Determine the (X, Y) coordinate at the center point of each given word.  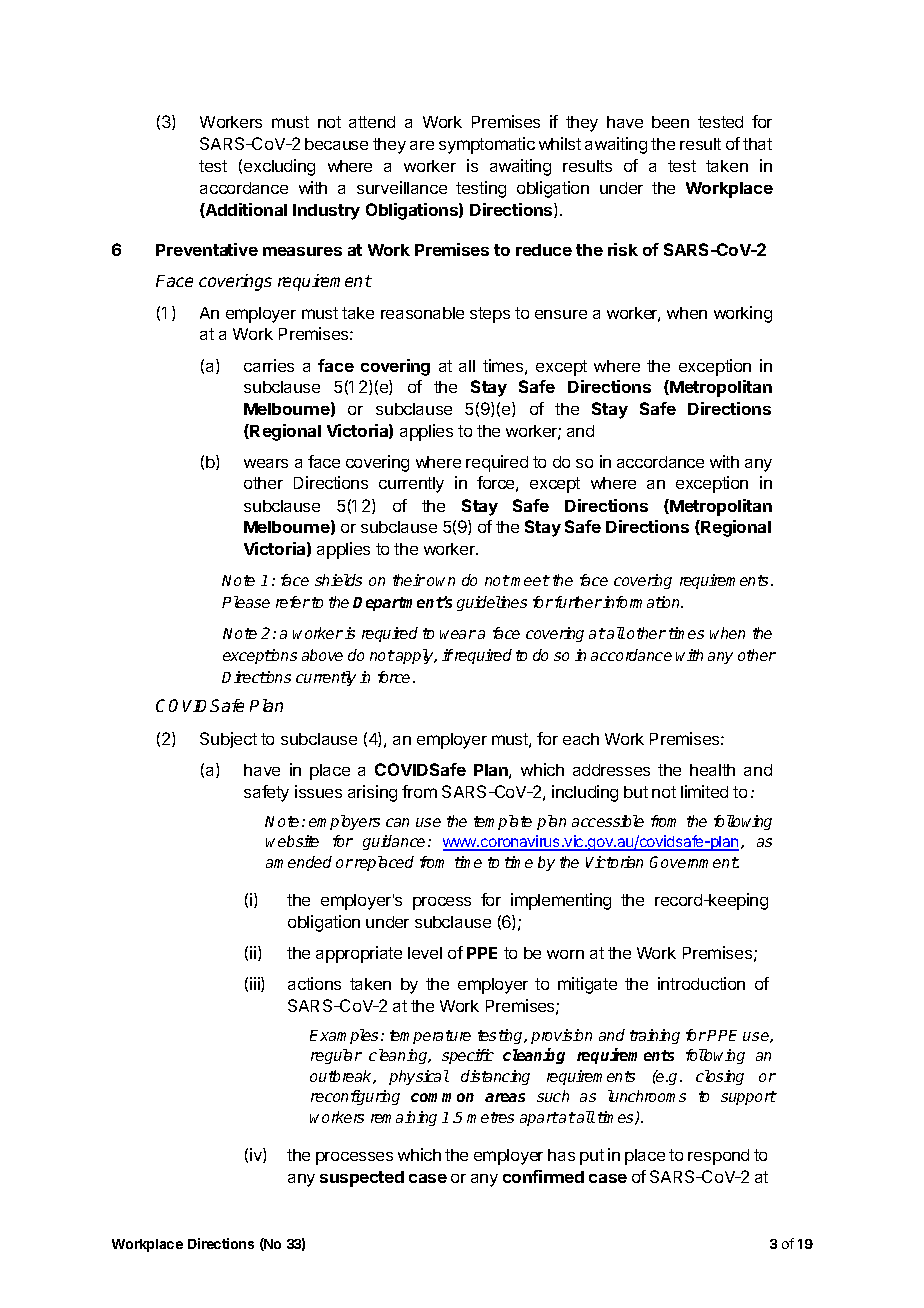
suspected (362, 1179)
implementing (561, 901)
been (670, 122)
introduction (701, 983)
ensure (561, 314)
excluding (279, 167)
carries (269, 365)
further (578, 602)
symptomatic (487, 145)
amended (299, 862)
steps (490, 315)
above (322, 655)
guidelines (492, 603)
